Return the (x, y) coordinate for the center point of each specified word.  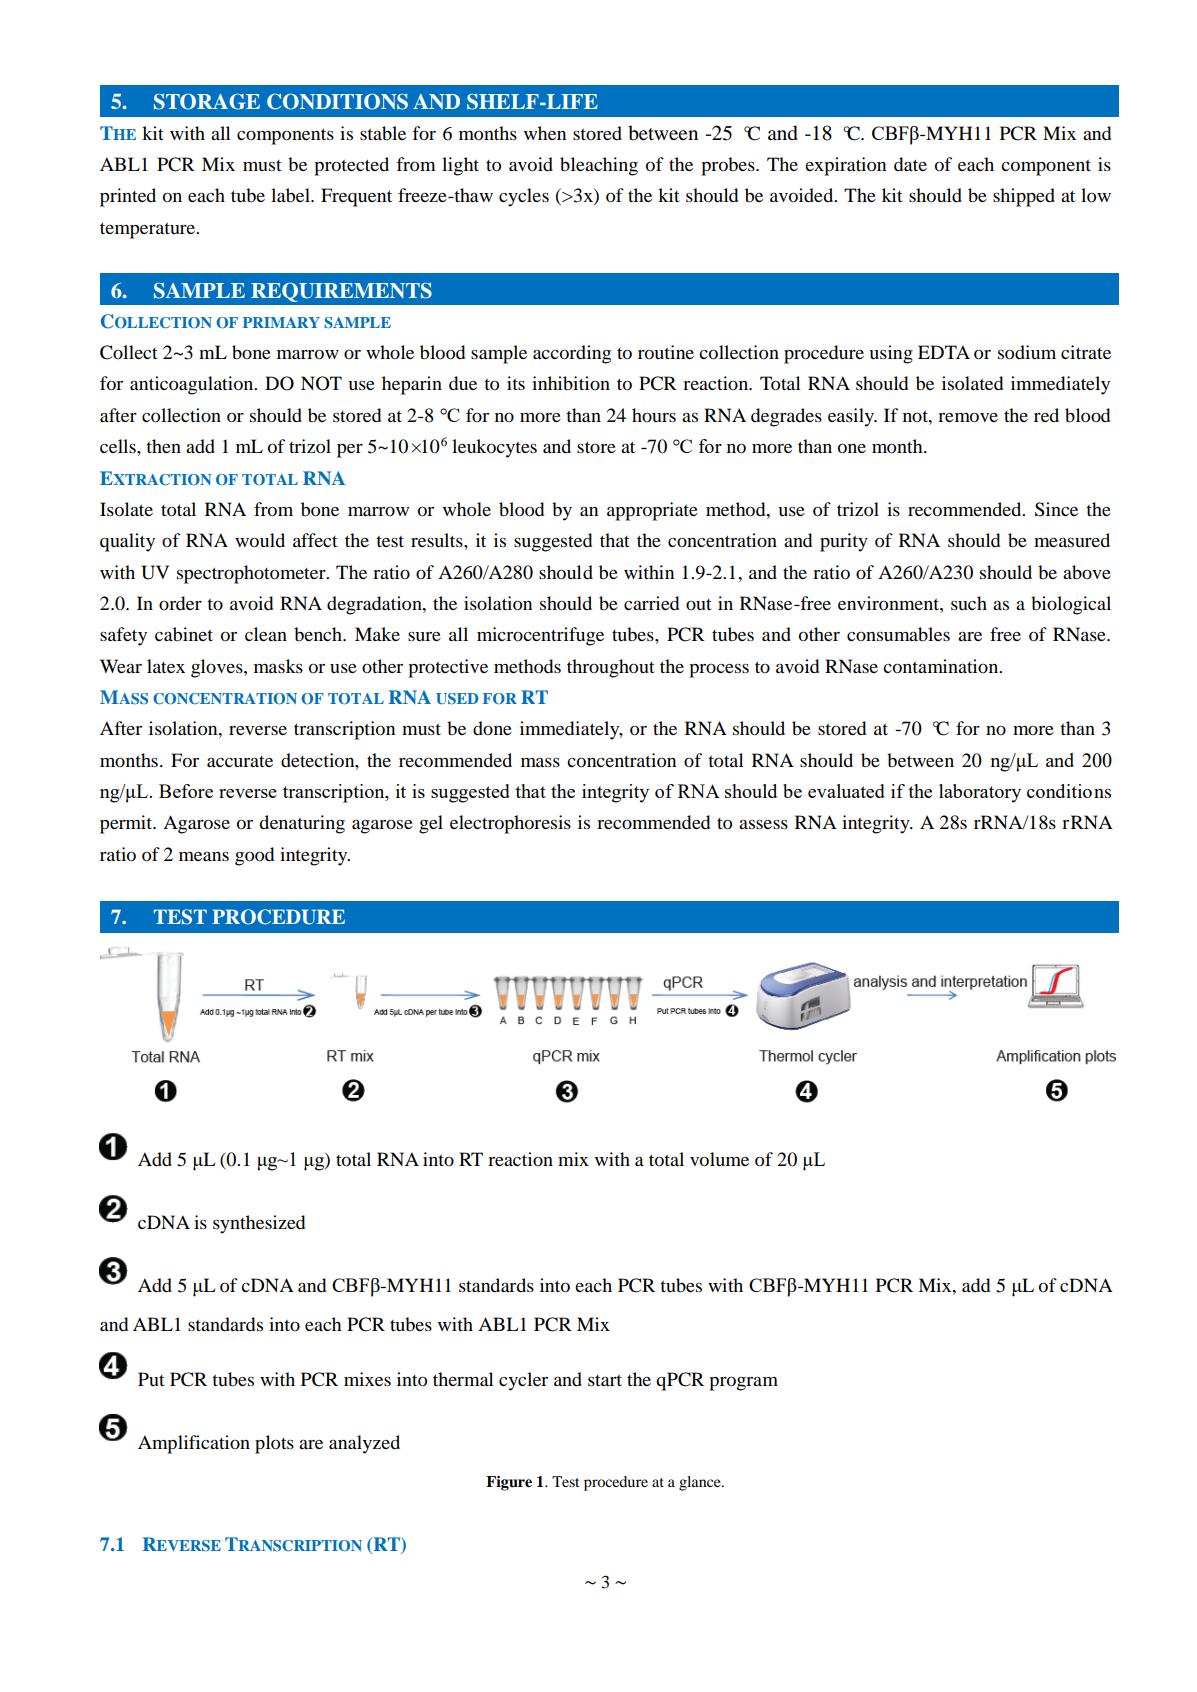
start (605, 1380)
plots (274, 1444)
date (910, 164)
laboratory (980, 793)
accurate (240, 761)
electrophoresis (510, 824)
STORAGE (207, 101)
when (545, 133)
